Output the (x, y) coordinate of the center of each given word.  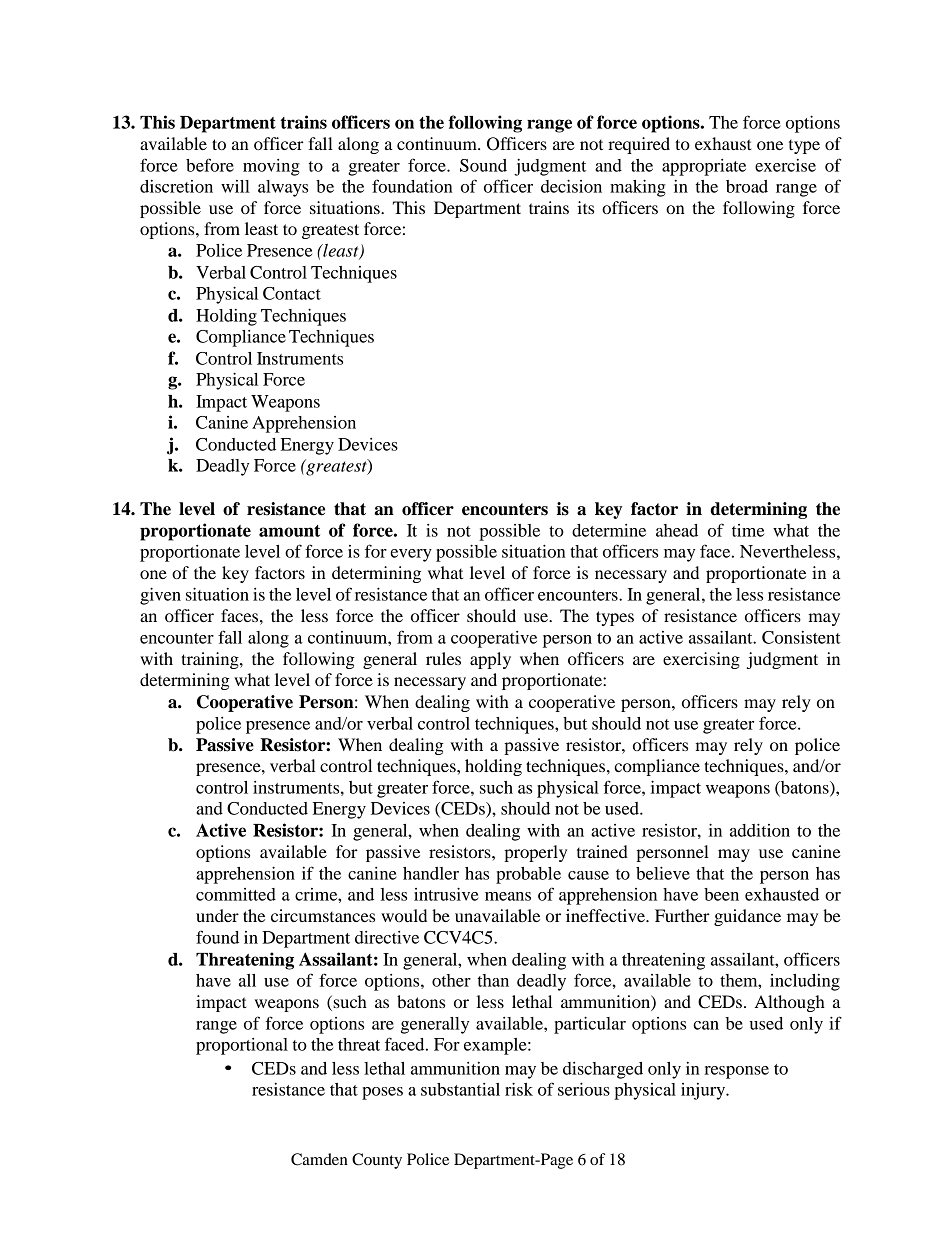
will (235, 186)
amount (289, 531)
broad (747, 186)
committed (236, 894)
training (211, 660)
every (411, 555)
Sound (483, 165)
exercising (701, 660)
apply (490, 660)
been (721, 894)
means (508, 896)
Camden (319, 1159)
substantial (460, 1089)
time (748, 530)
